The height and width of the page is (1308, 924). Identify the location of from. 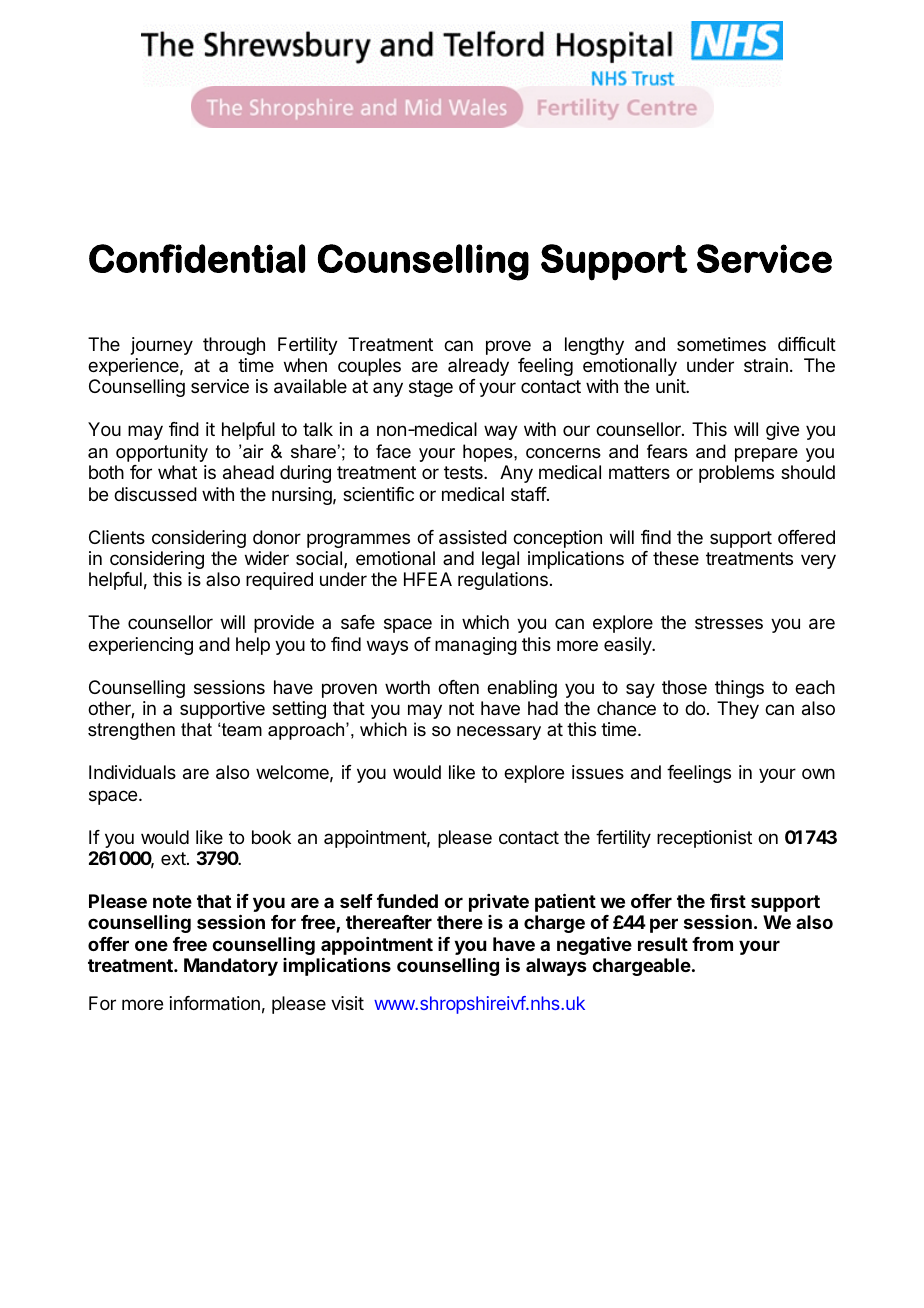
(712, 944).
